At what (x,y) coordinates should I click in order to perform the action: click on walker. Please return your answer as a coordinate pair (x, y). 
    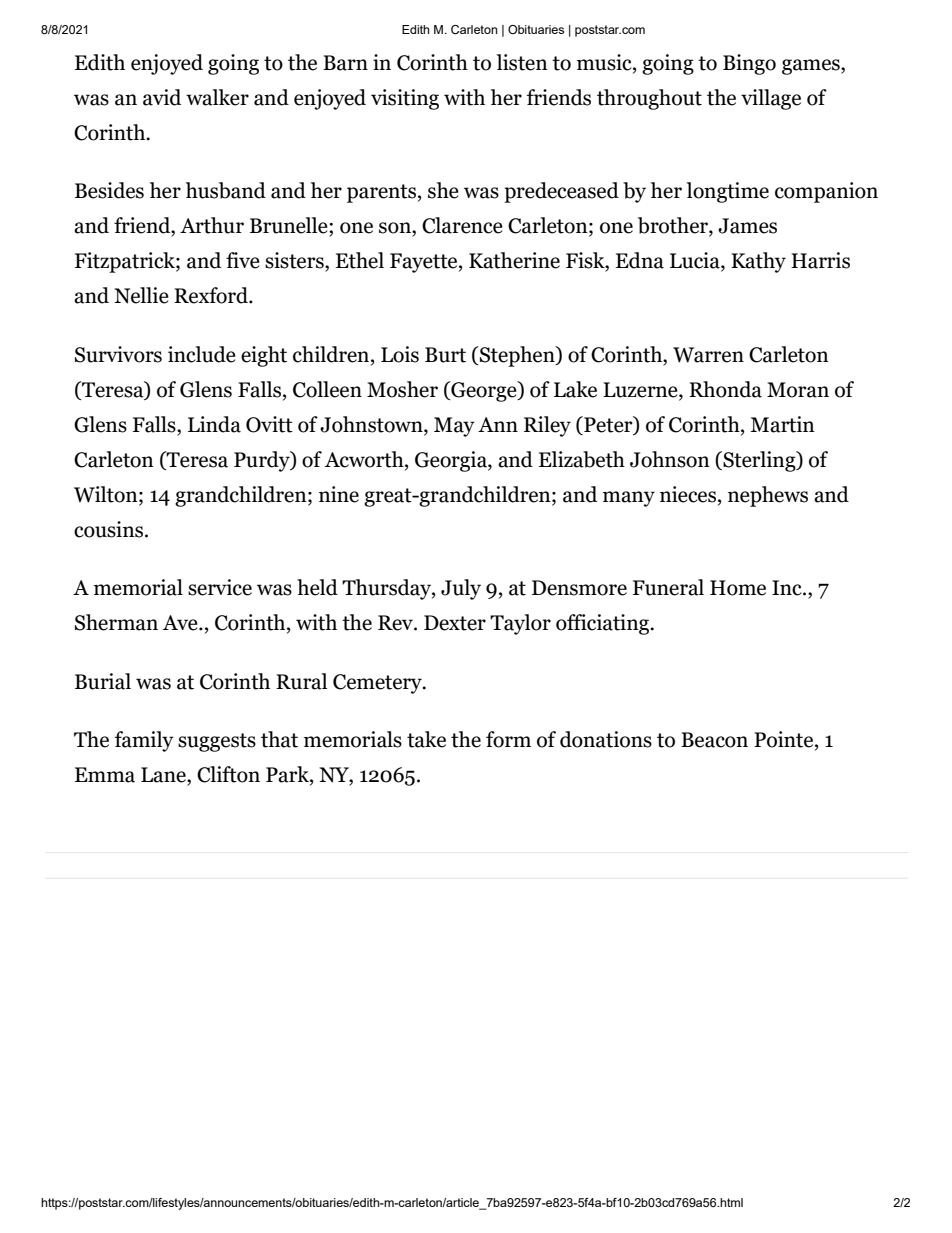
    Looking at the image, I should click on (217, 97).
